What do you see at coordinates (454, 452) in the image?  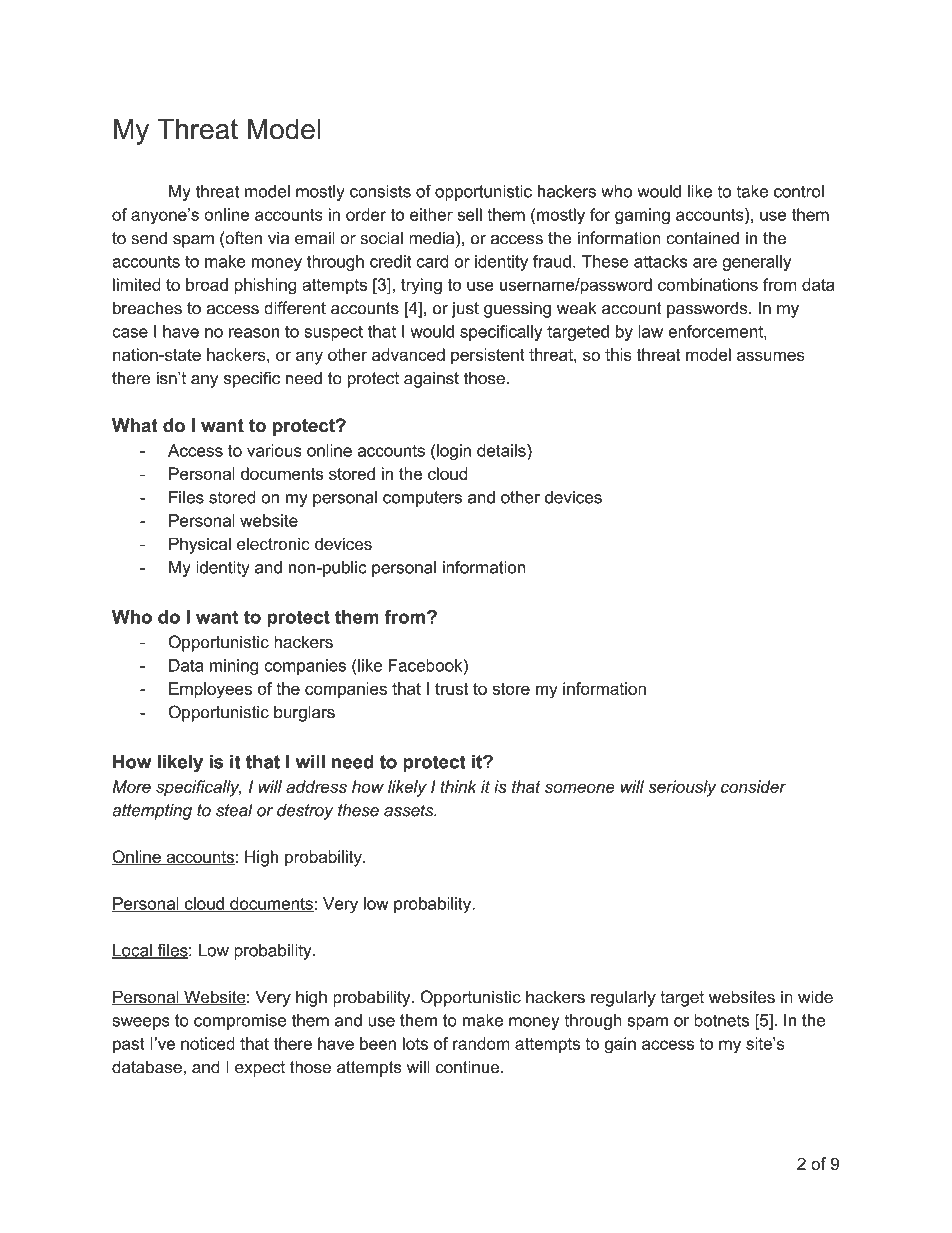 I see `login` at bounding box center [454, 452].
